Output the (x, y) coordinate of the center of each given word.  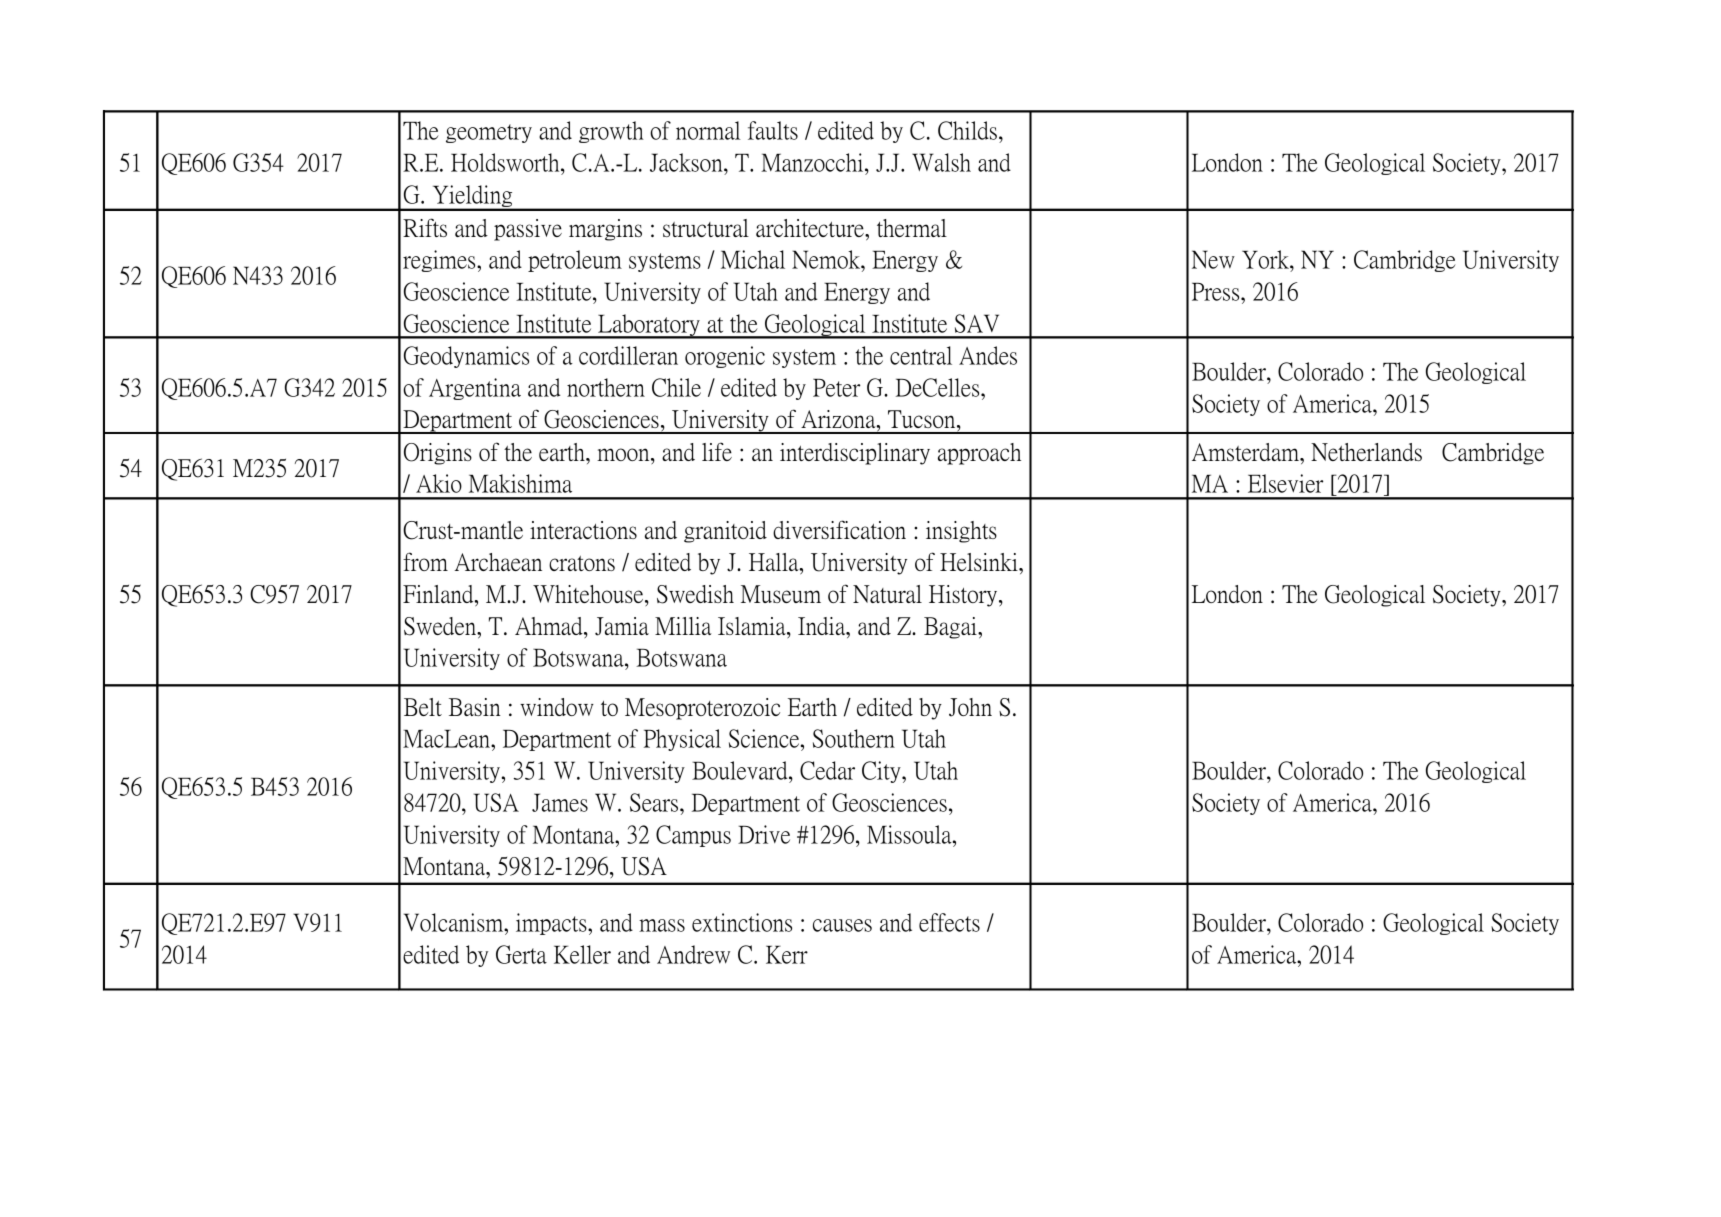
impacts (552, 924)
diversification (839, 529)
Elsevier (1285, 483)
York (1266, 259)
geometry (489, 133)
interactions (583, 530)
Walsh (941, 162)
